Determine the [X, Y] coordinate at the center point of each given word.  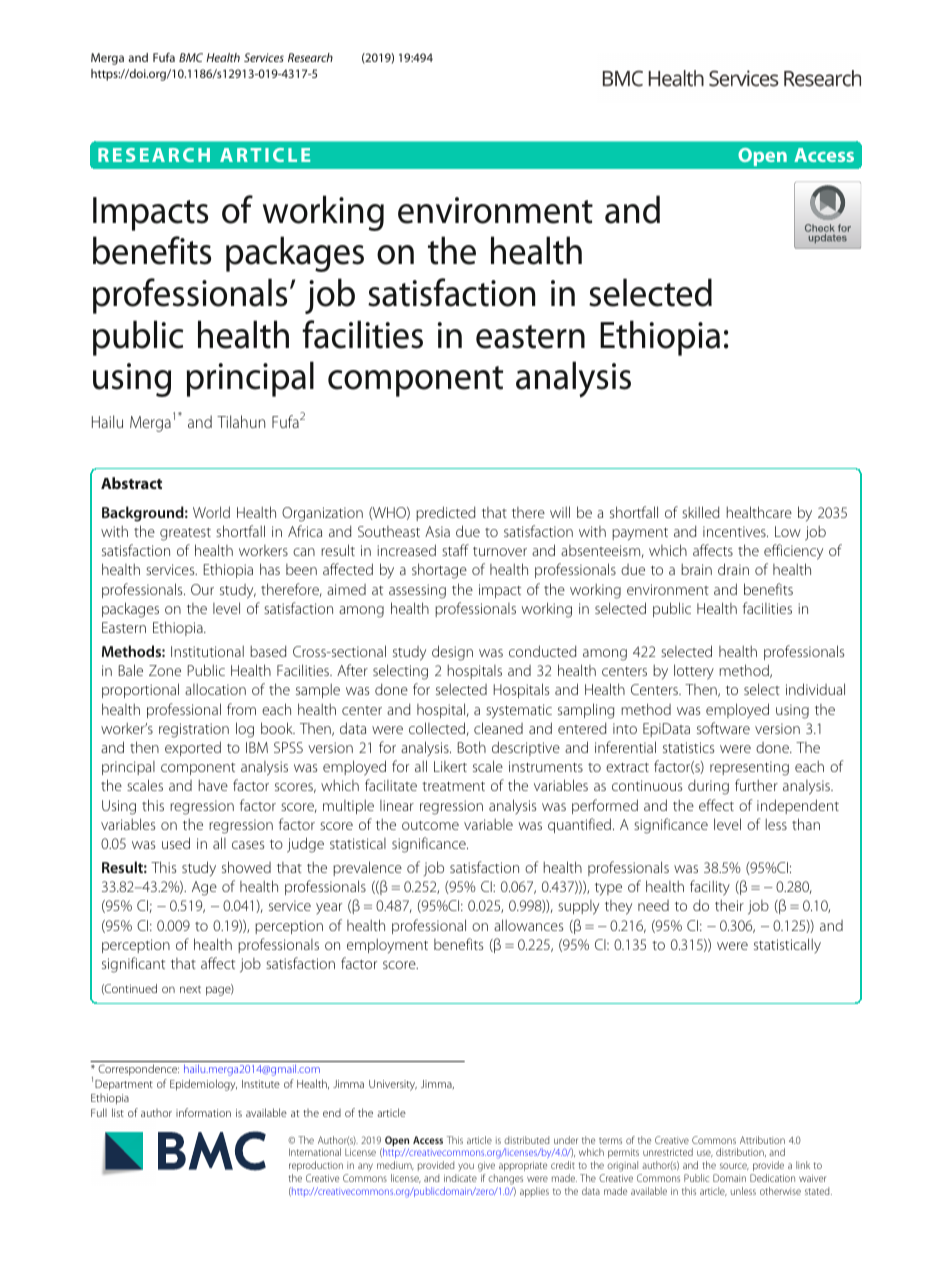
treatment [453, 786]
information [203, 1112]
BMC [191, 57]
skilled [701, 512]
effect [716, 805]
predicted [446, 513]
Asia [437, 531]
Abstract [131, 483]
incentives [735, 531]
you [466, 1167]
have [213, 785]
